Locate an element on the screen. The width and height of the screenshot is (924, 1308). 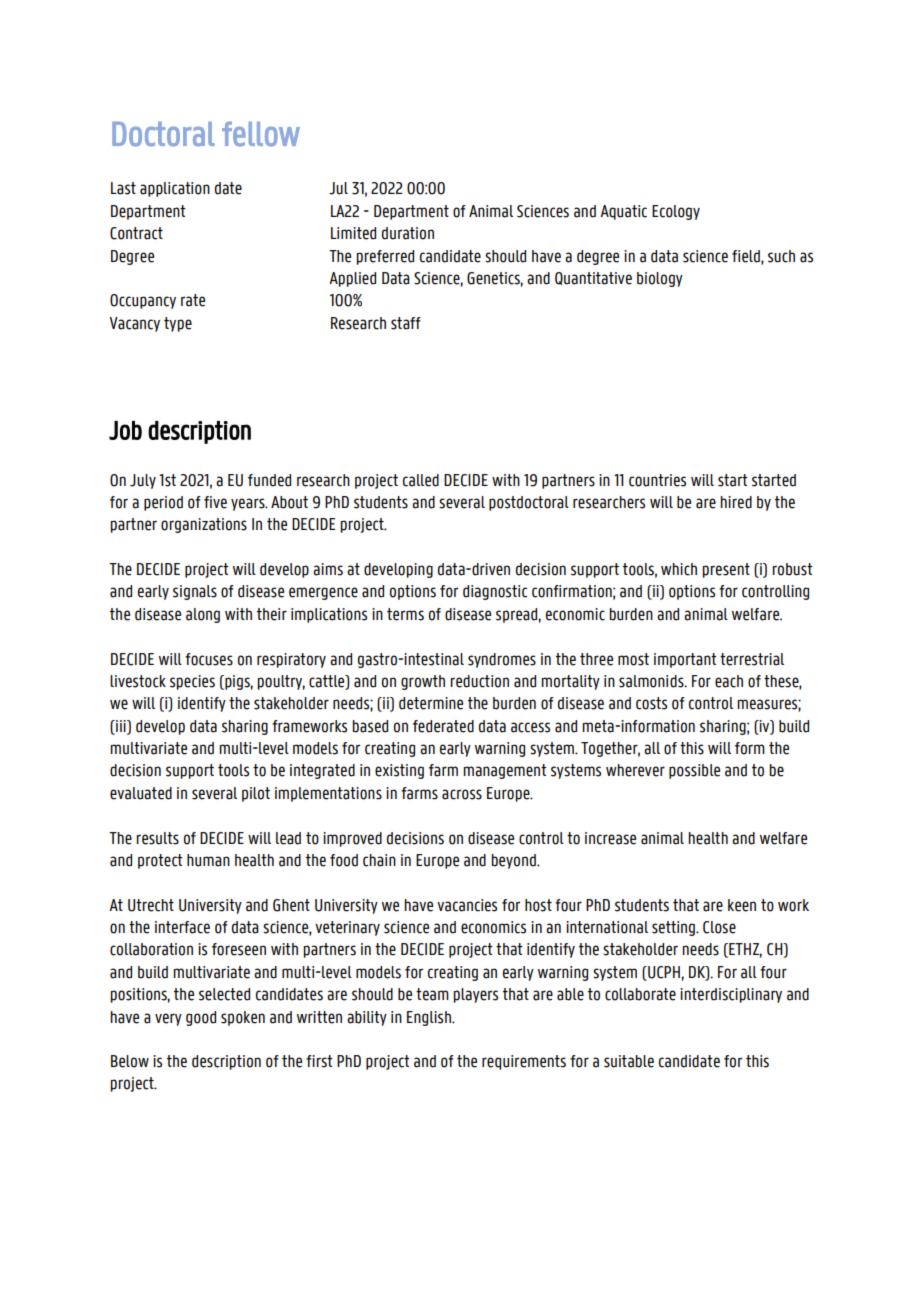
results is located at coordinates (157, 838).
